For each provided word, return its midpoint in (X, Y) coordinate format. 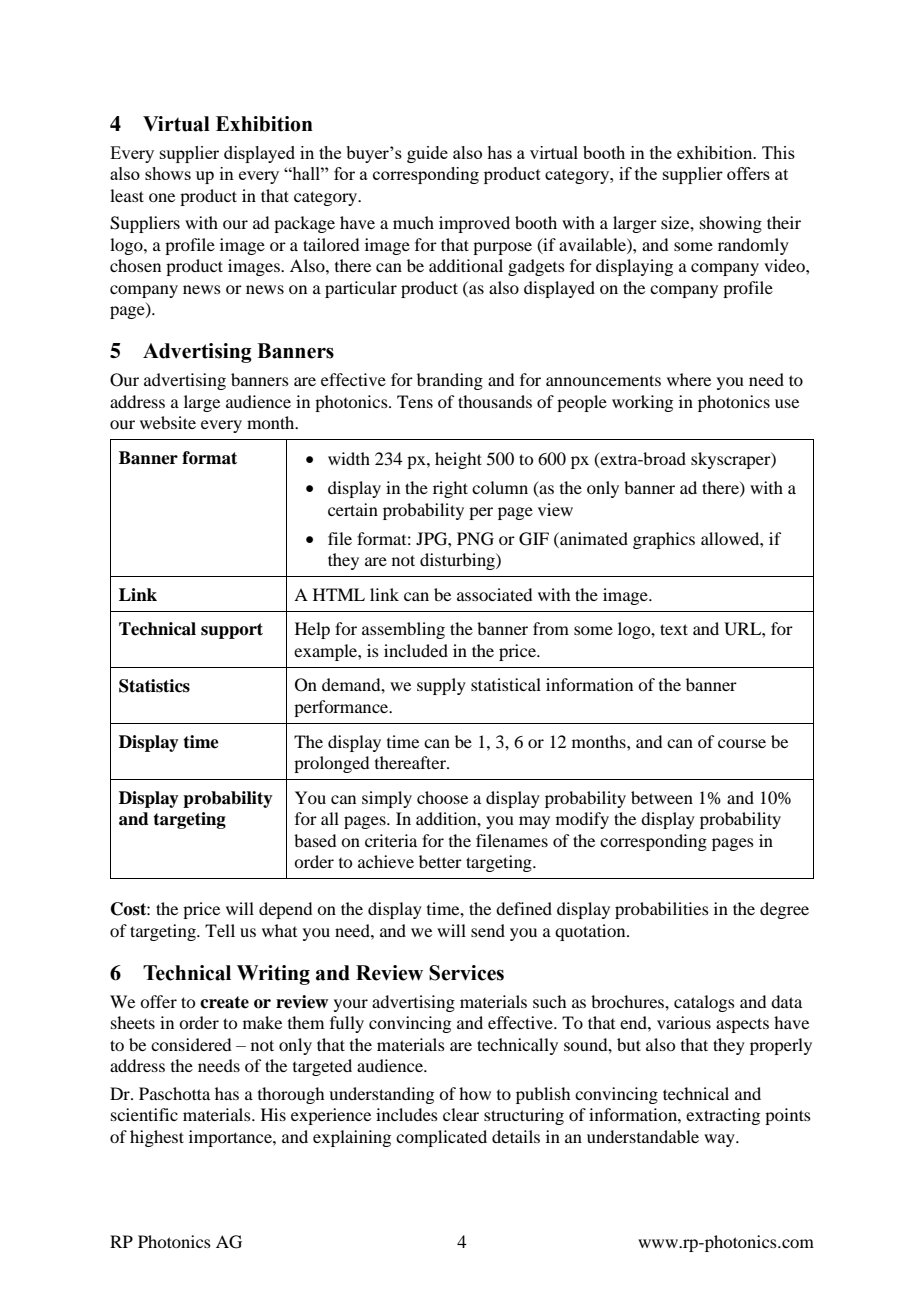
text (674, 629)
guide (427, 154)
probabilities (662, 910)
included (416, 650)
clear (461, 1114)
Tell (220, 930)
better (440, 861)
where (689, 379)
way (720, 1140)
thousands (495, 401)
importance (231, 1138)
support (232, 631)
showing (731, 224)
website (168, 422)
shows (168, 173)
